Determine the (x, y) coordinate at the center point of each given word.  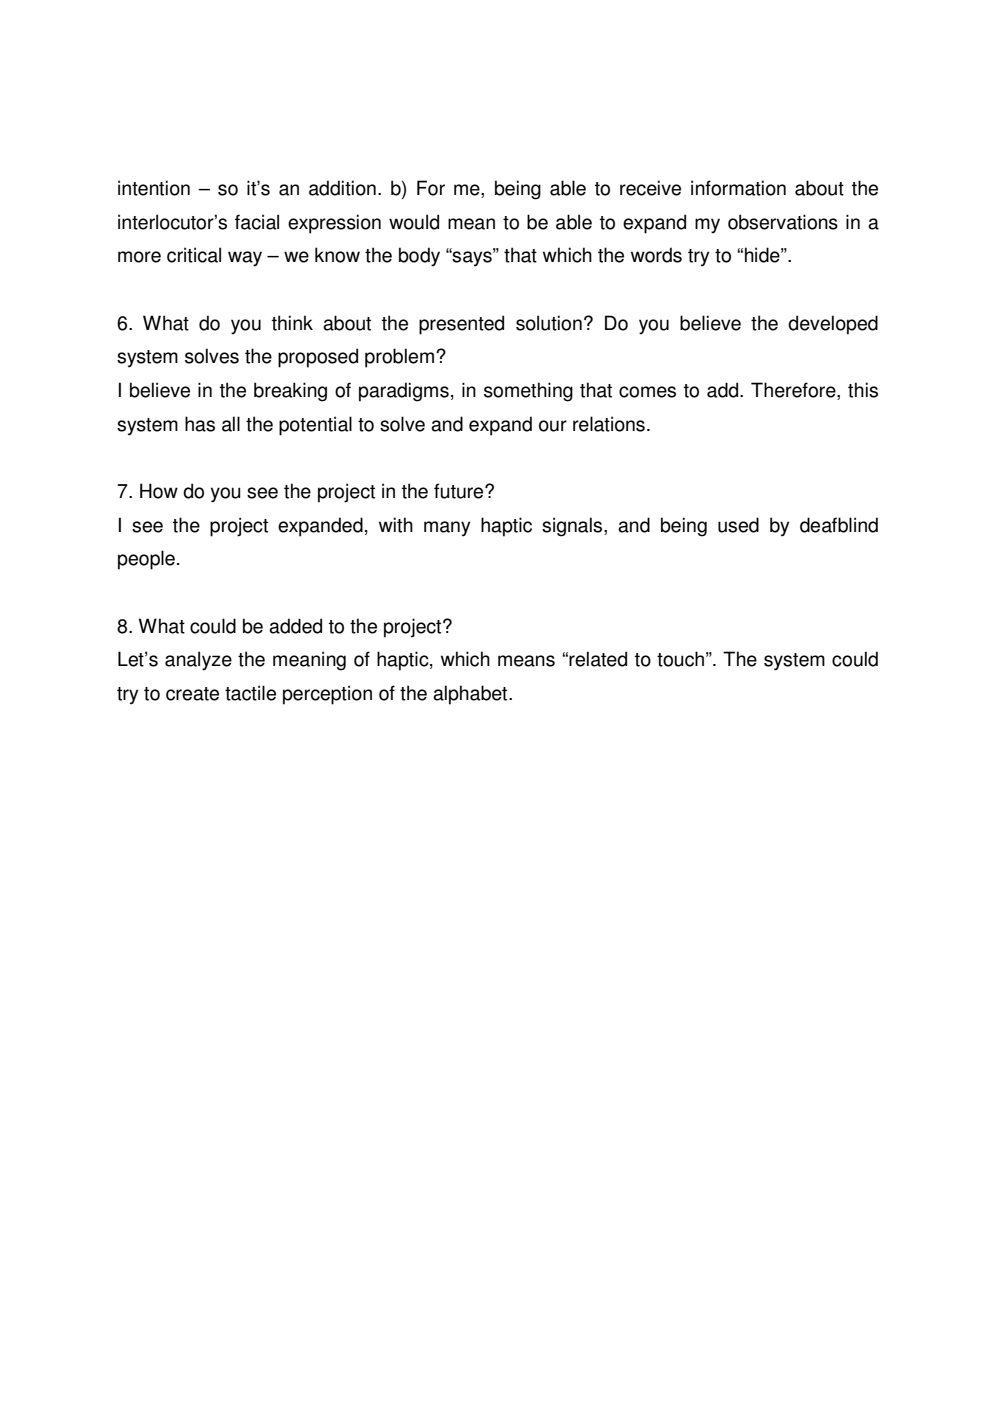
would (414, 222)
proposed (318, 358)
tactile (250, 693)
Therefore (794, 391)
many (447, 529)
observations (783, 222)
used (738, 525)
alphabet (471, 695)
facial (257, 222)
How (159, 491)
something (528, 392)
